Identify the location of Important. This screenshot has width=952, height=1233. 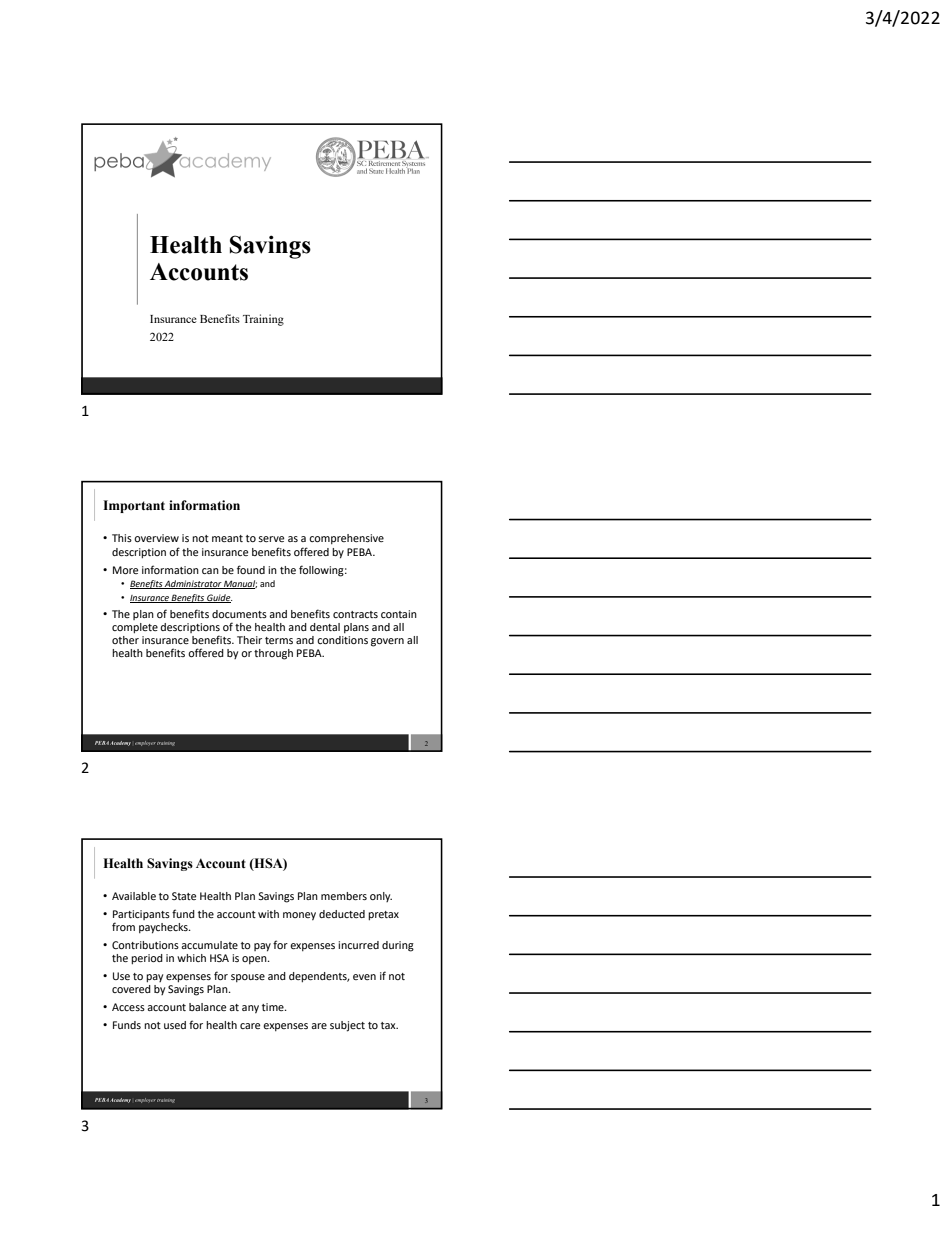
(134, 506).
